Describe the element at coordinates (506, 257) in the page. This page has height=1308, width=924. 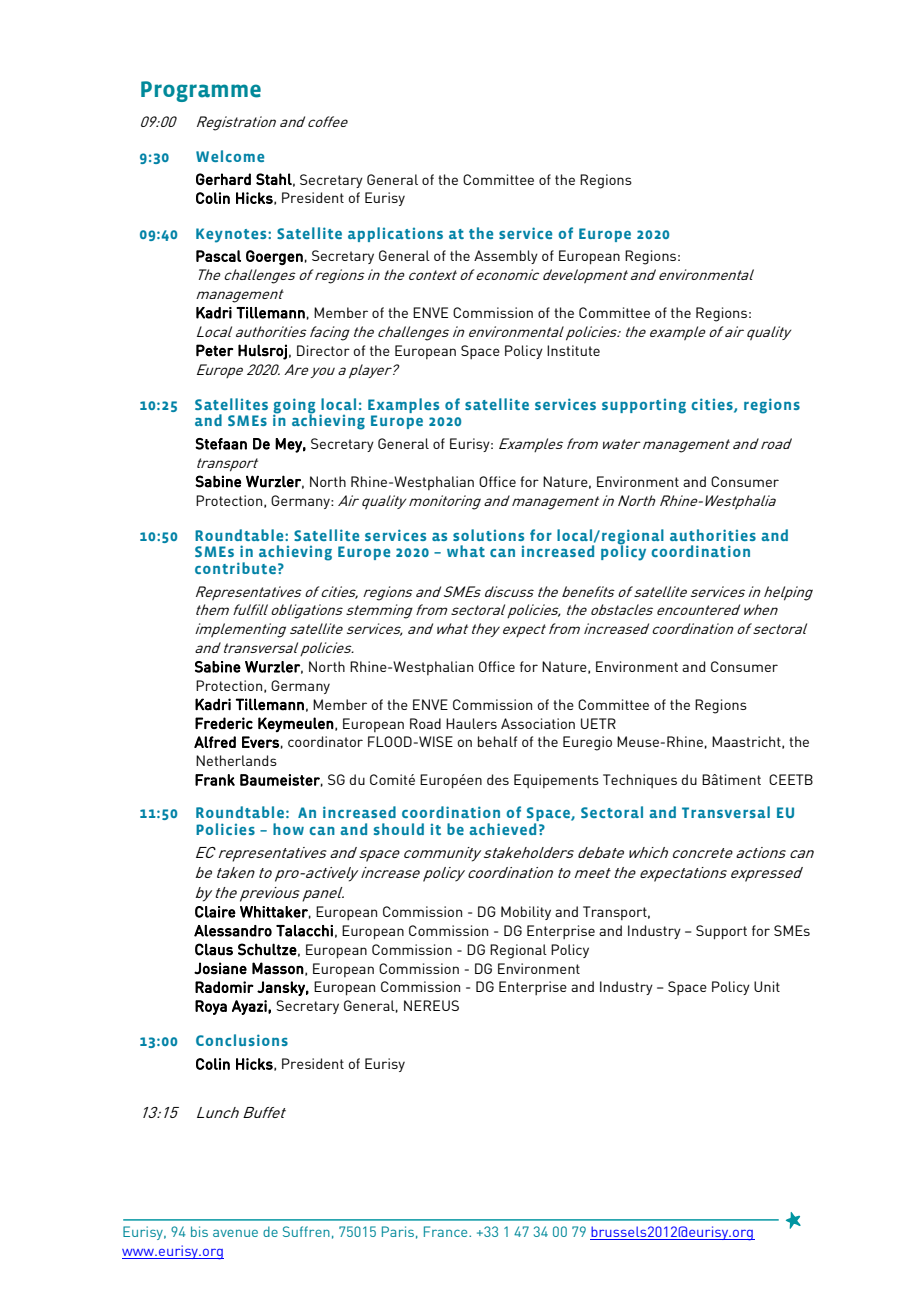
I see `Assembly` at that location.
